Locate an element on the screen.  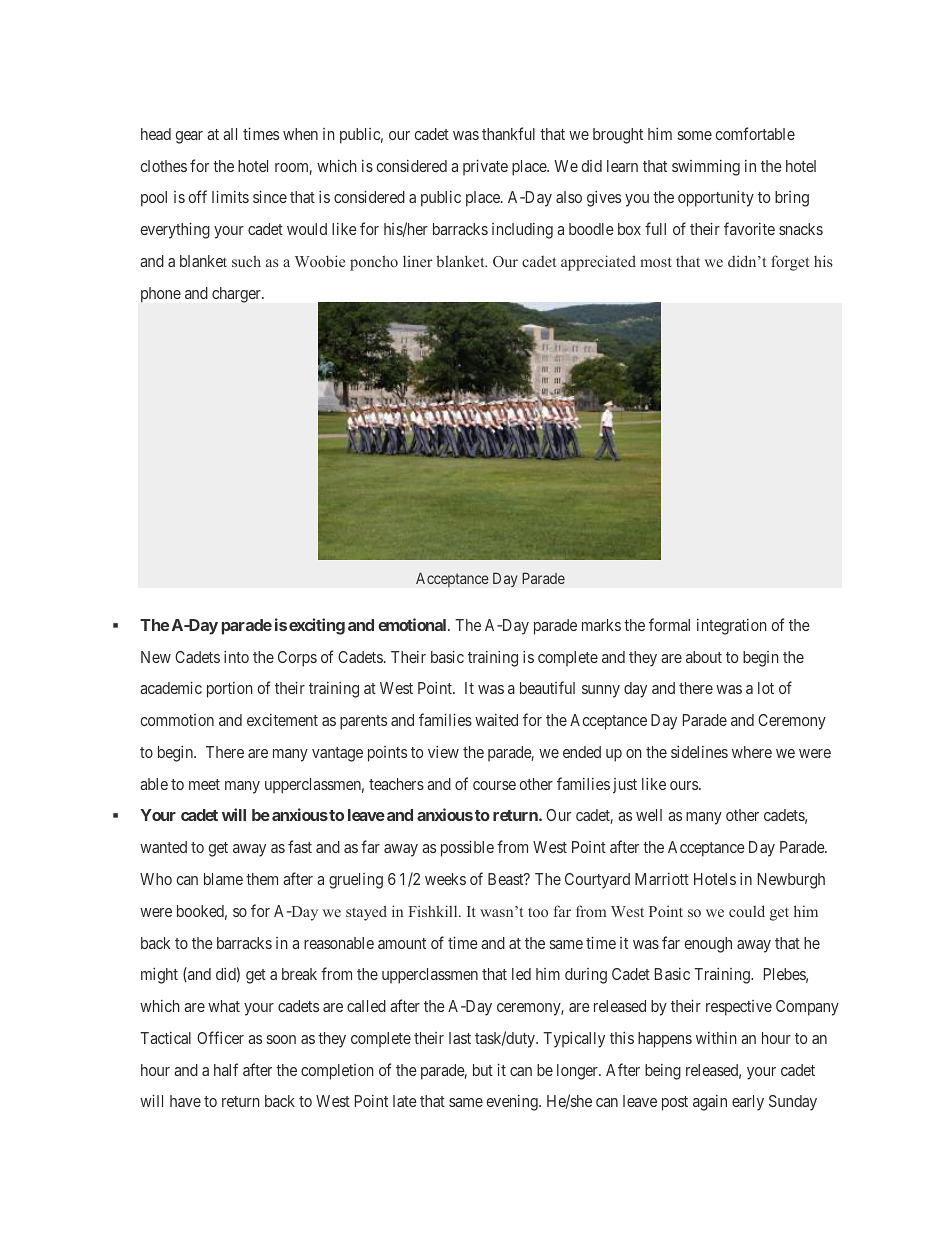
integration is located at coordinates (732, 627).
